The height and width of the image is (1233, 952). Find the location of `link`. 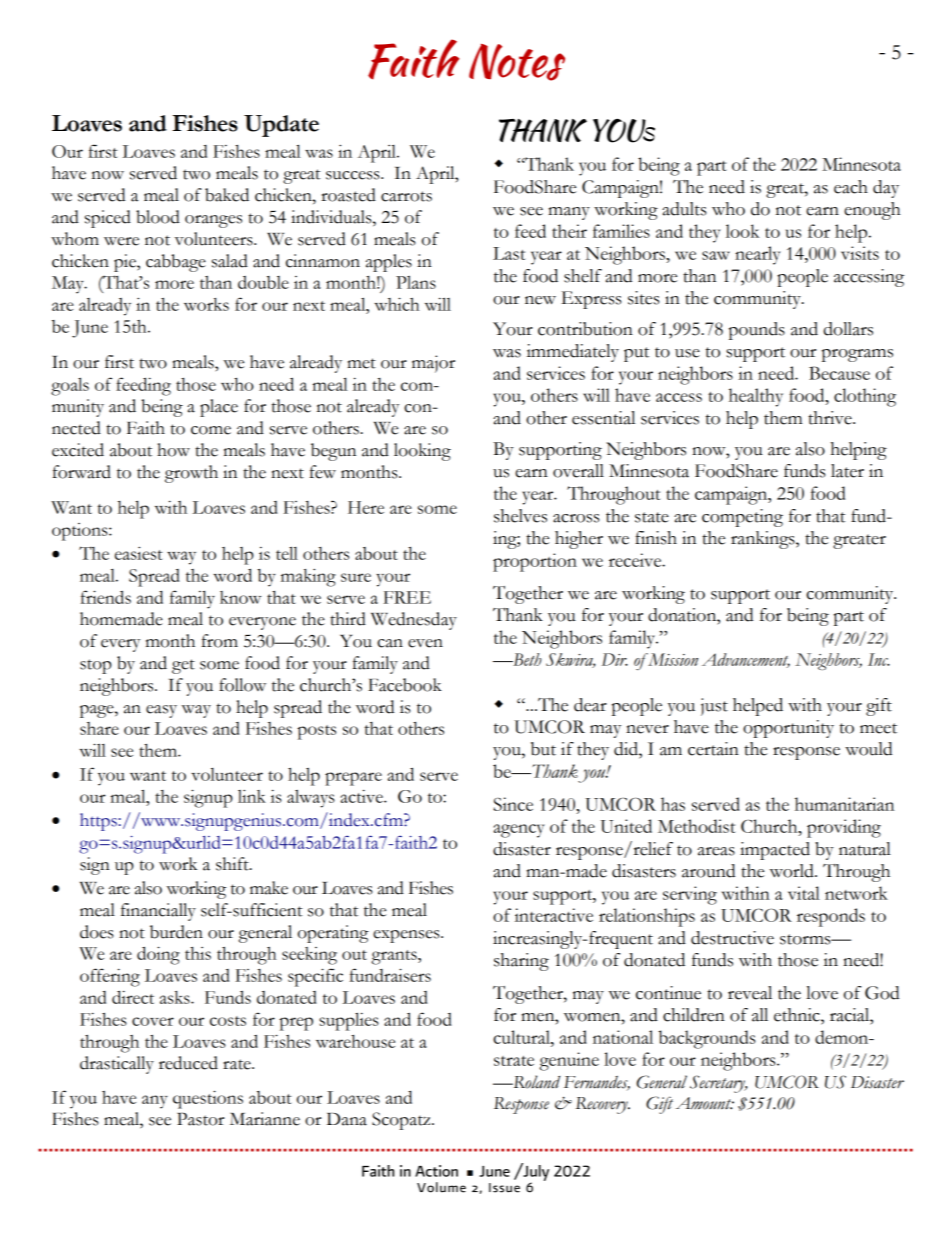

link is located at coordinates (252, 796).
